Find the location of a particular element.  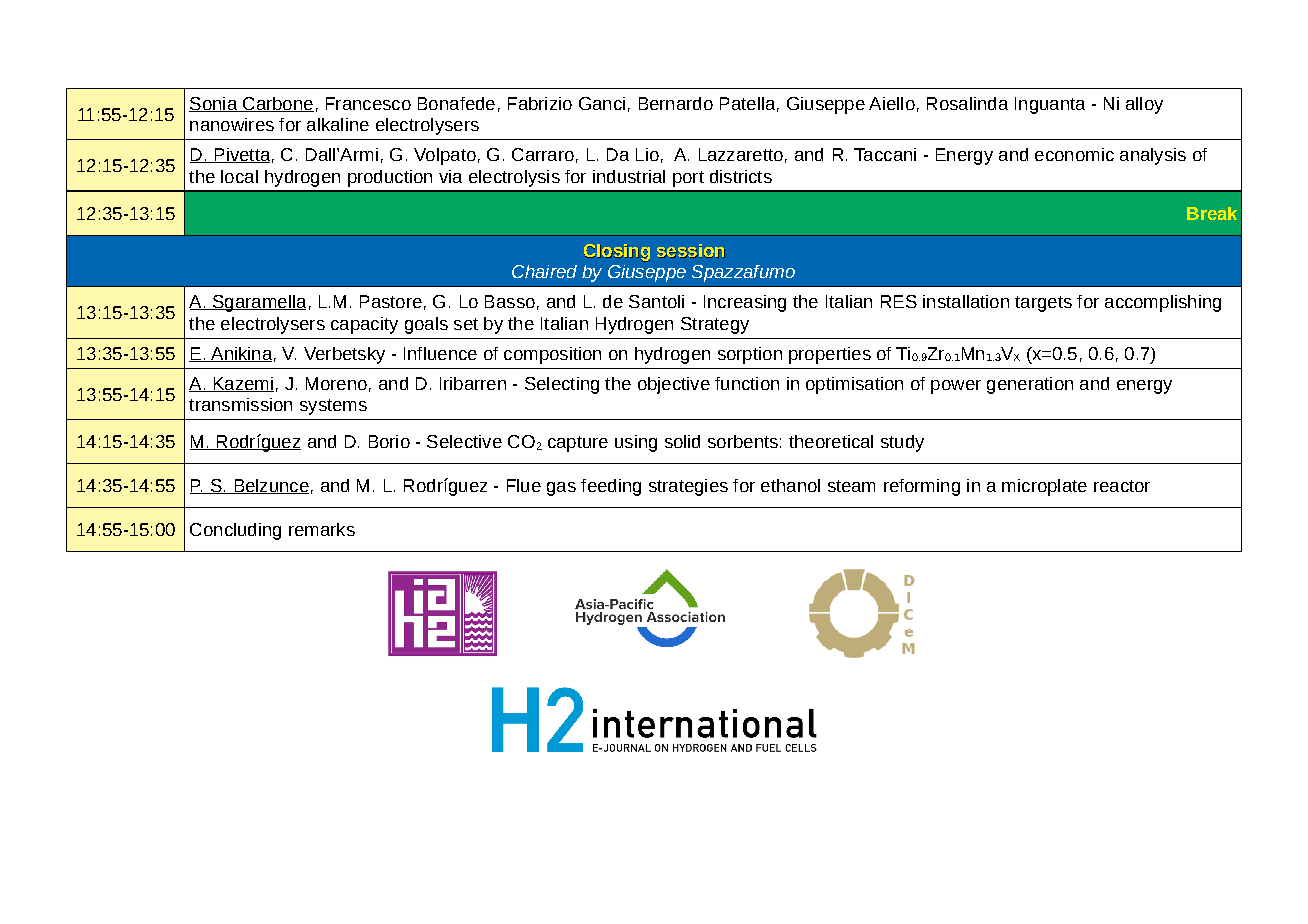

alloy is located at coordinates (1144, 105).
